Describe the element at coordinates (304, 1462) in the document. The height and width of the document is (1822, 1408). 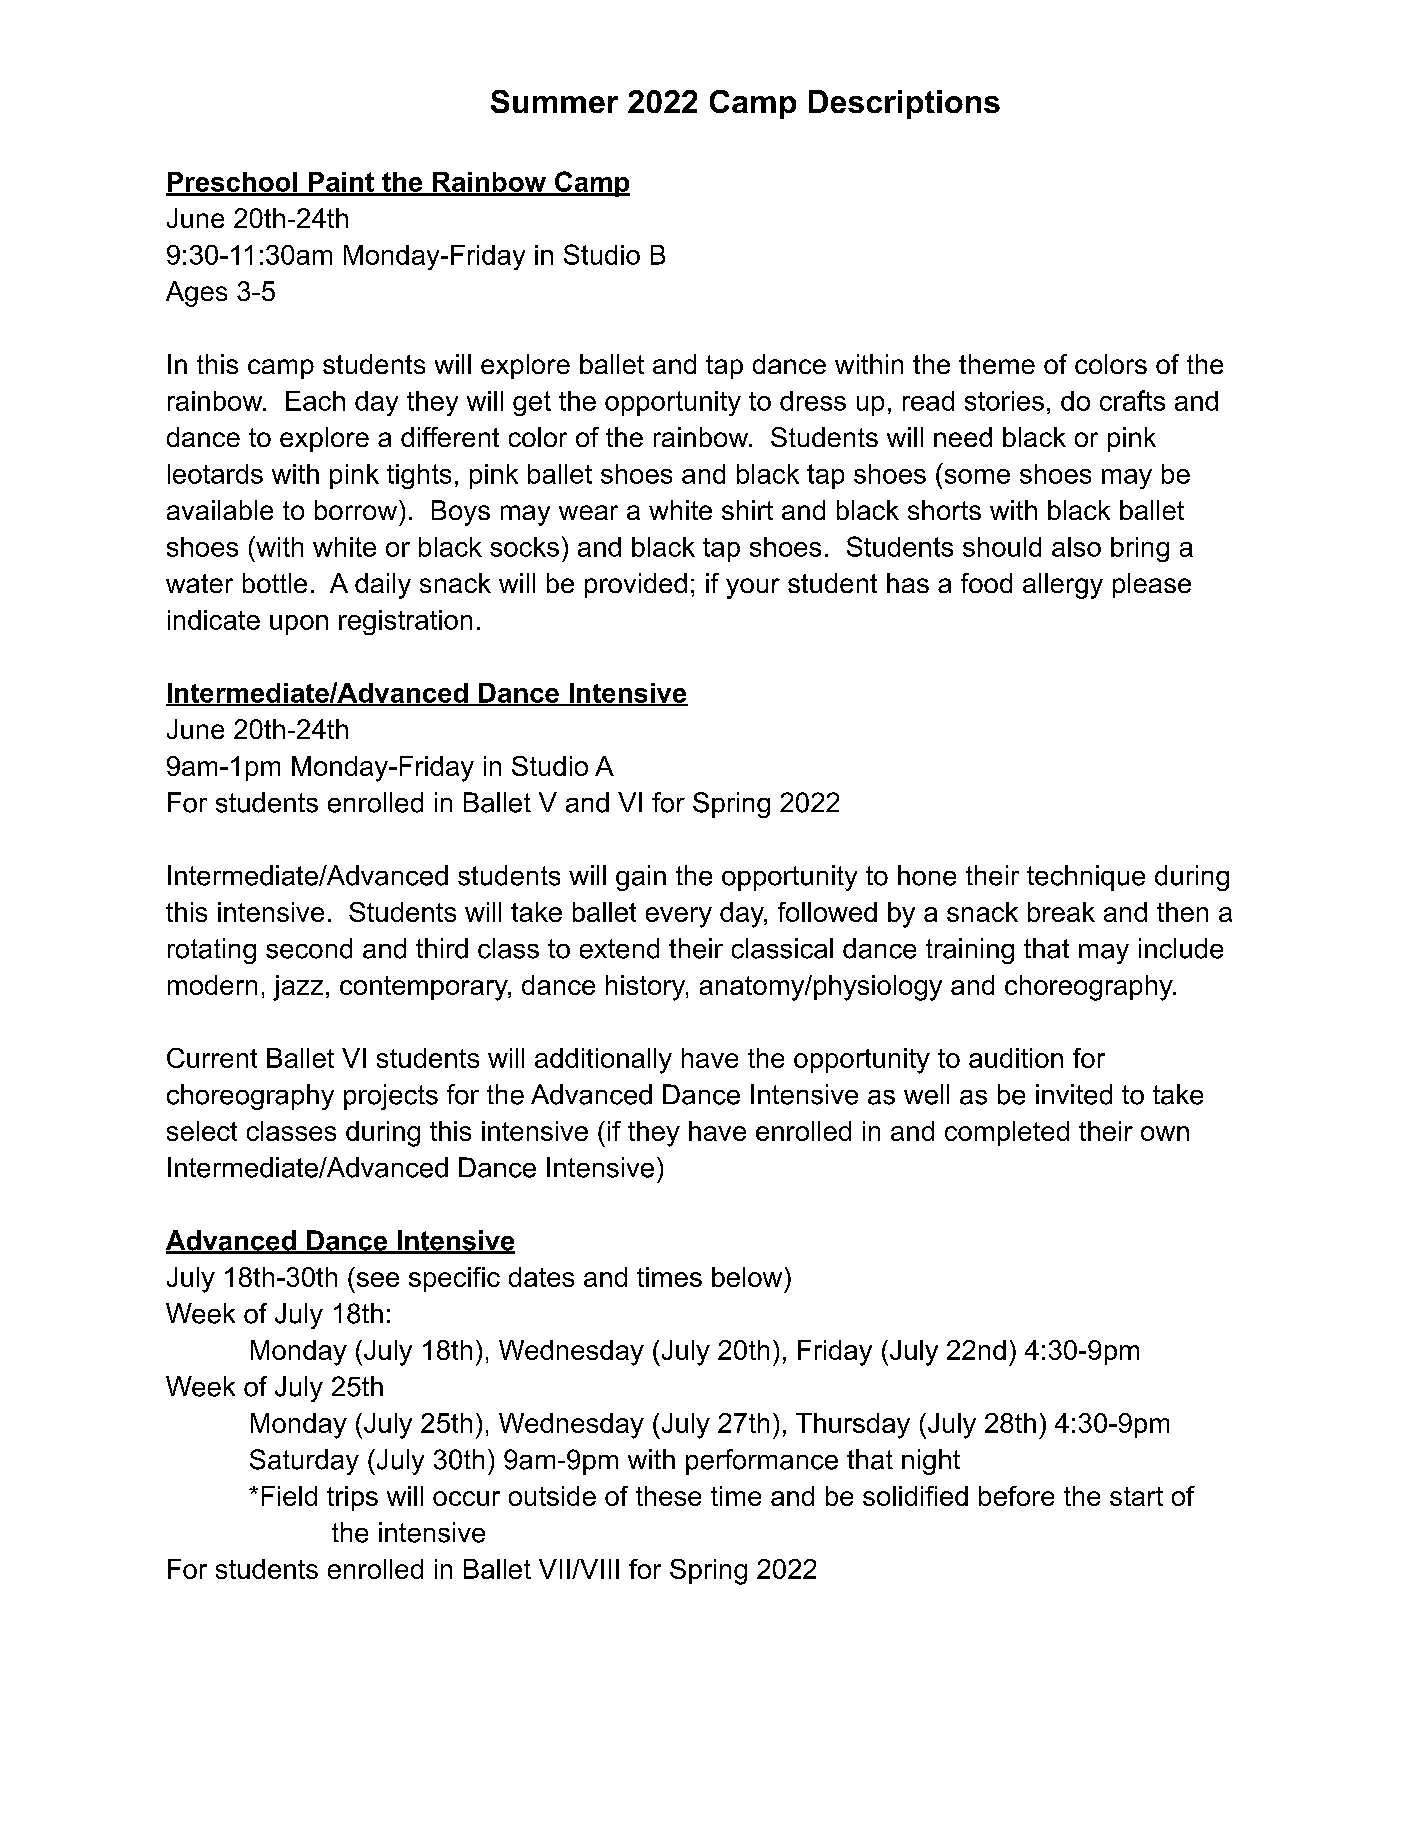
I see `Saturday` at that location.
